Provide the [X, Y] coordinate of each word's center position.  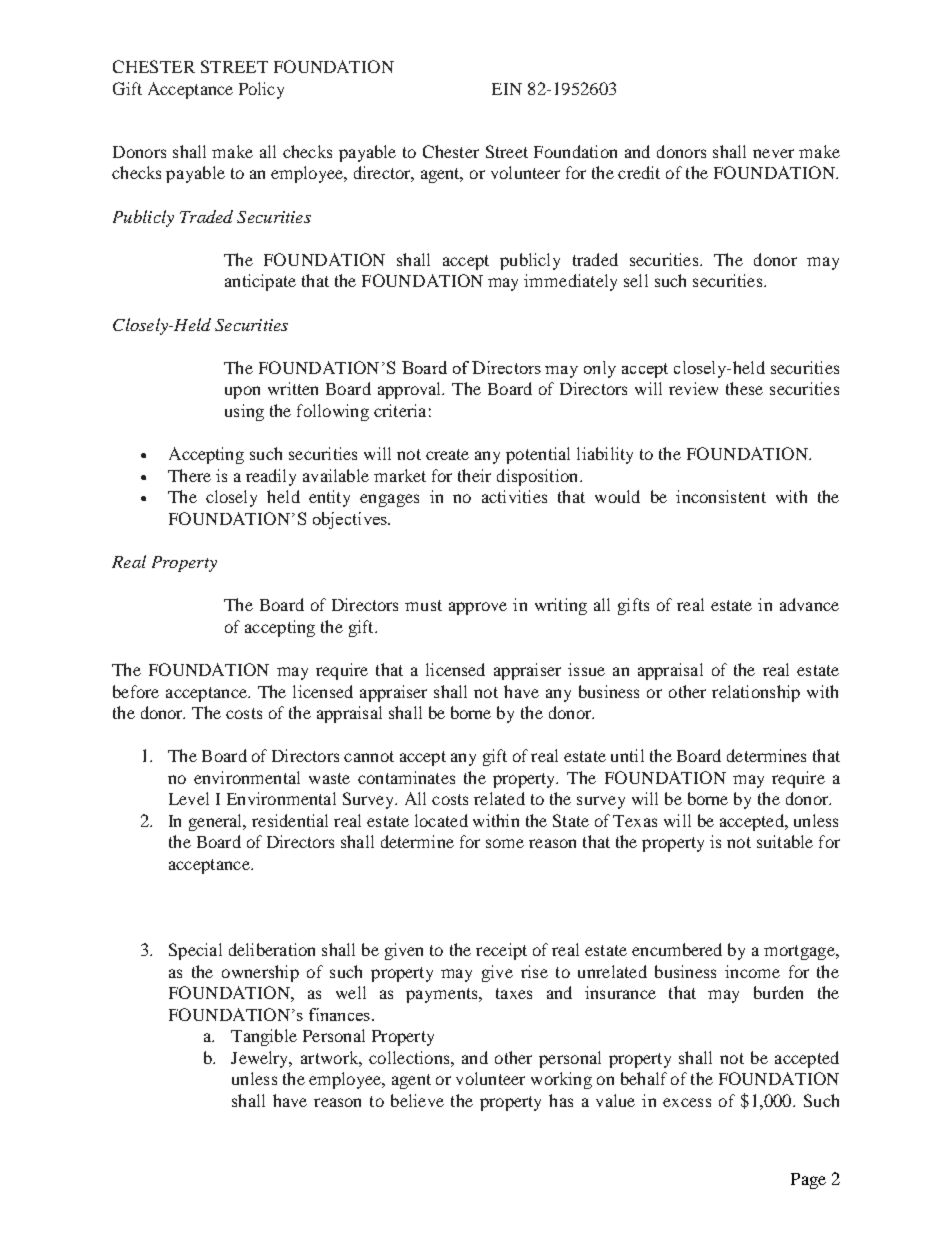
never [773, 153]
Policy [261, 90]
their [474, 475]
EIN [507, 89]
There [189, 475]
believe [417, 1100]
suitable [785, 841]
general [217, 822]
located [441, 820]
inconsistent [721, 496]
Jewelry [261, 1059]
